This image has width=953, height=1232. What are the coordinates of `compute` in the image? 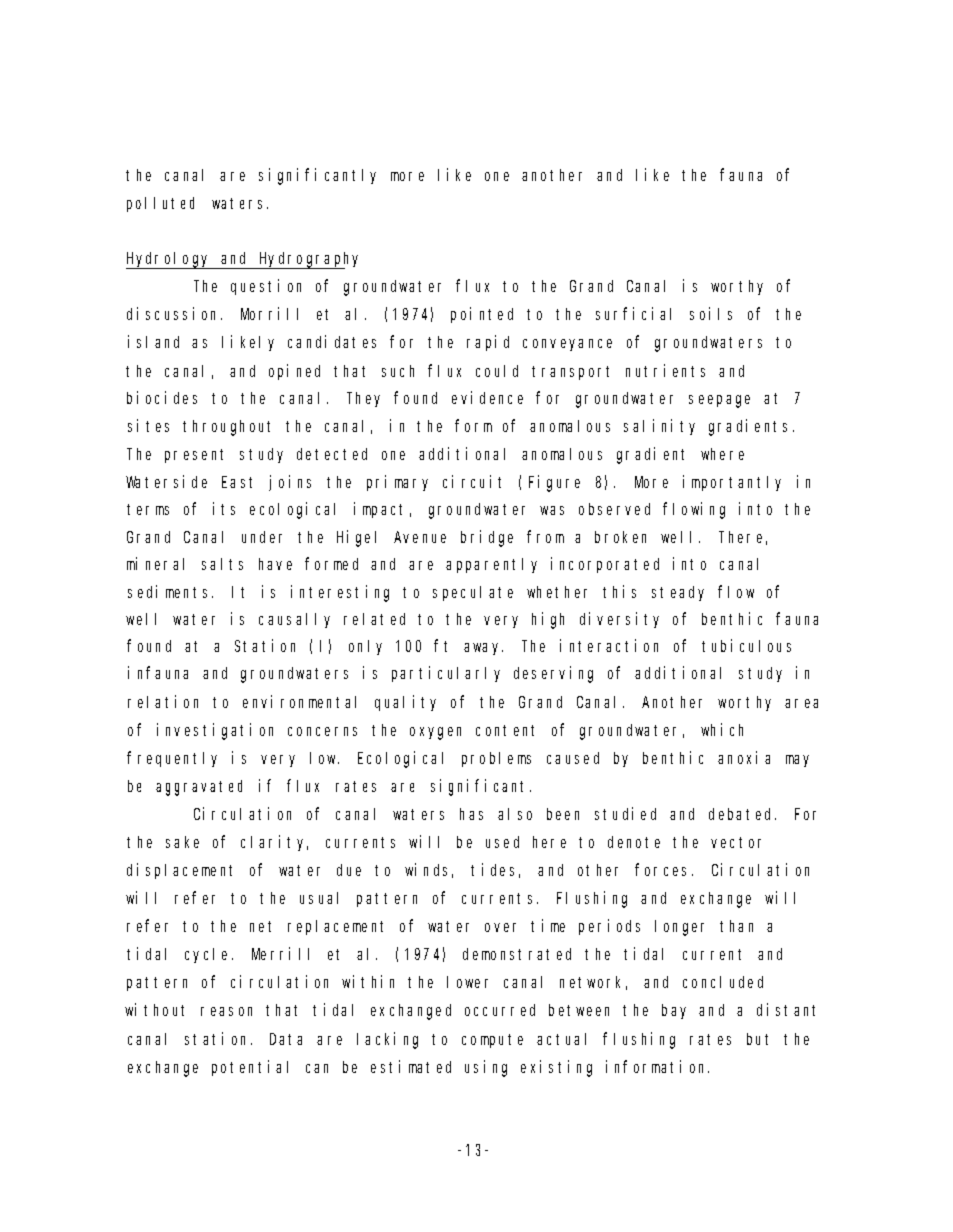 It's located at (492, 1041).
